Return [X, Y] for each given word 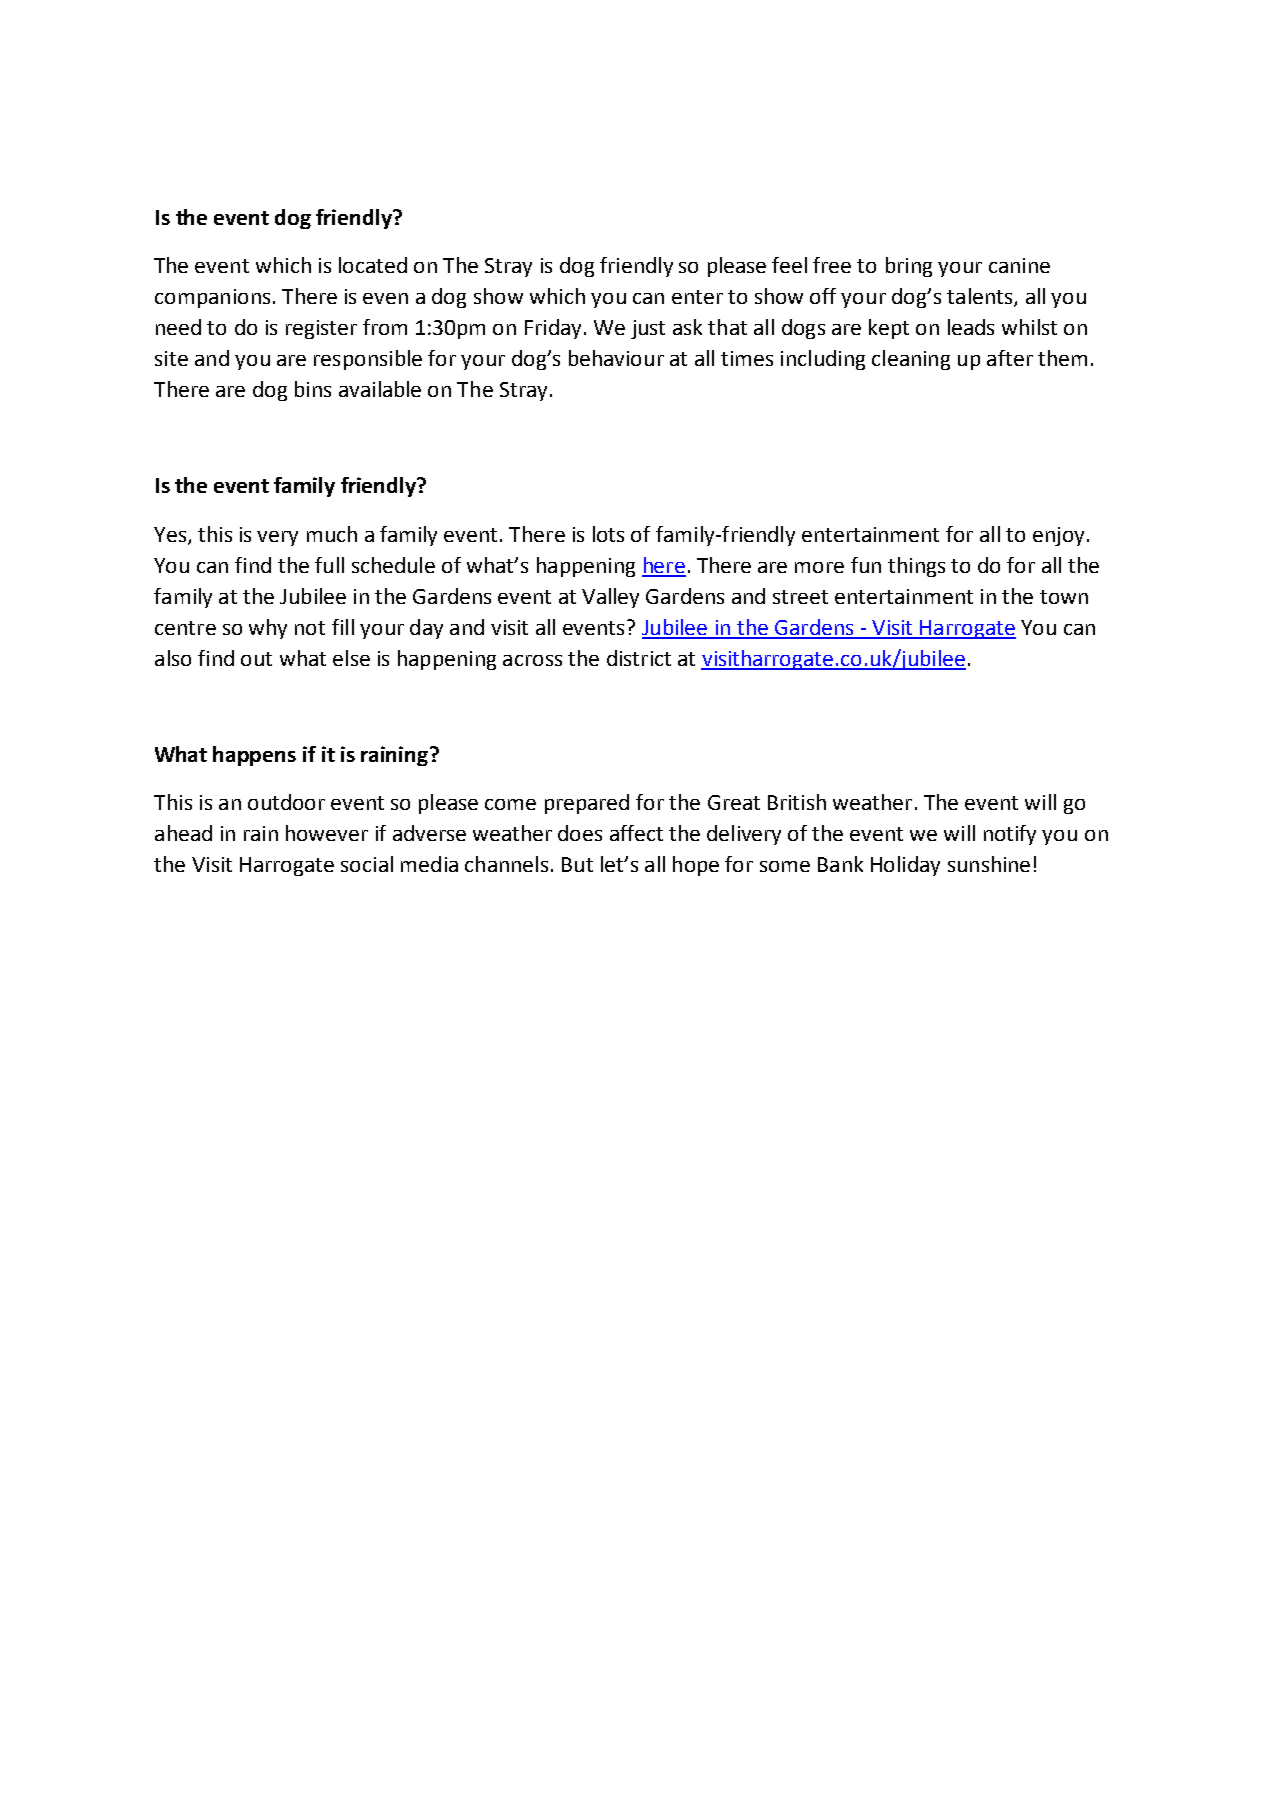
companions [212, 298]
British [797, 802]
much [332, 534]
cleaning [911, 360]
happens [254, 756]
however [327, 833]
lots [608, 534]
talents [981, 297]
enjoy [1058, 536]
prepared [587, 804]
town [1064, 597]
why [268, 629]
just [648, 329]
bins [313, 389]
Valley [610, 598]
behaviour [616, 358]
